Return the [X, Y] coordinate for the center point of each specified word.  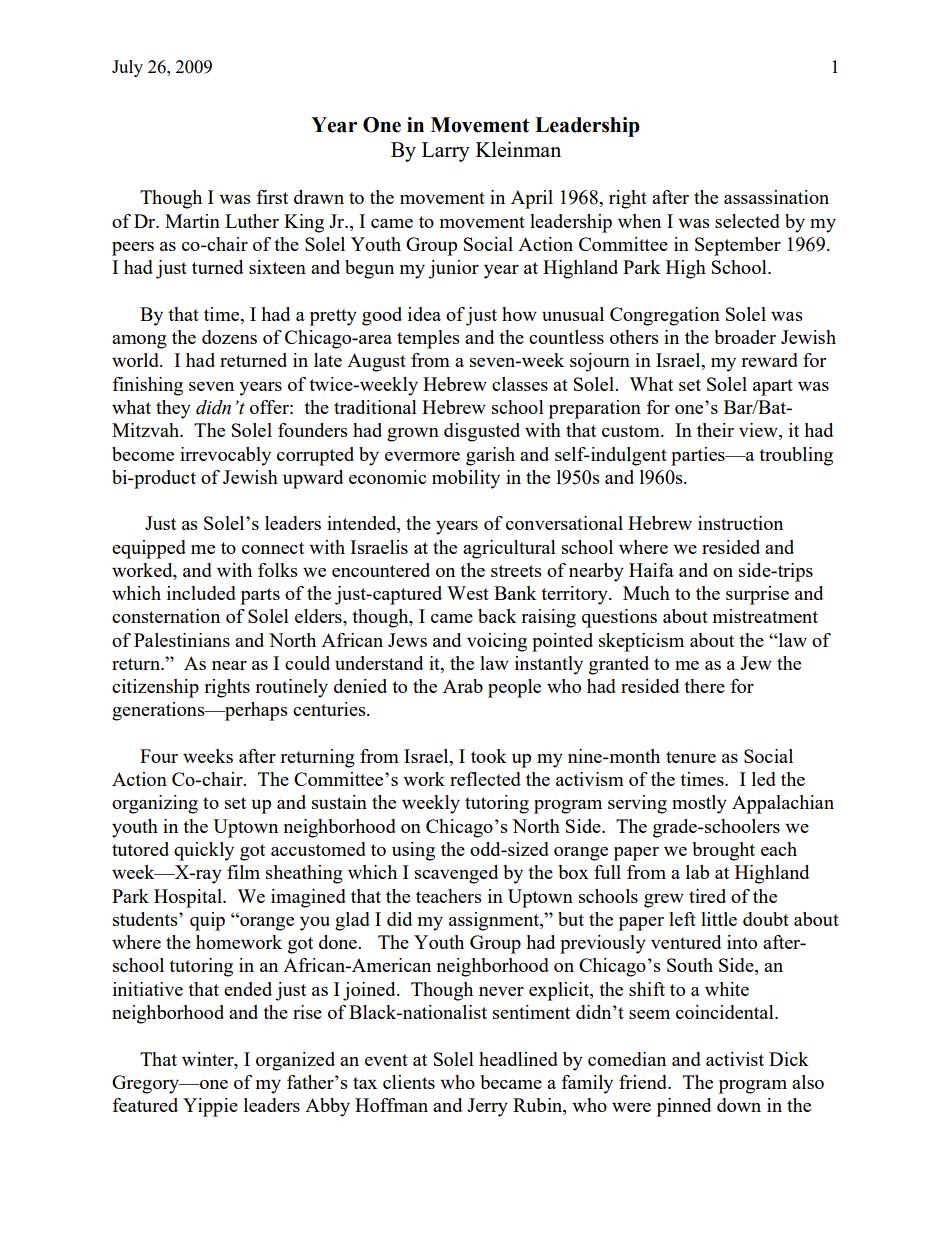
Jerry [487, 1107]
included [201, 593]
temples [428, 339]
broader [745, 337]
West [468, 593]
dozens [229, 337]
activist [735, 1059]
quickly [204, 851]
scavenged [456, 874]
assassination [776, 197]
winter [209, 1059]
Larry [446, 152]
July [127, 68]
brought [724, 851]
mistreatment [765, 616]
